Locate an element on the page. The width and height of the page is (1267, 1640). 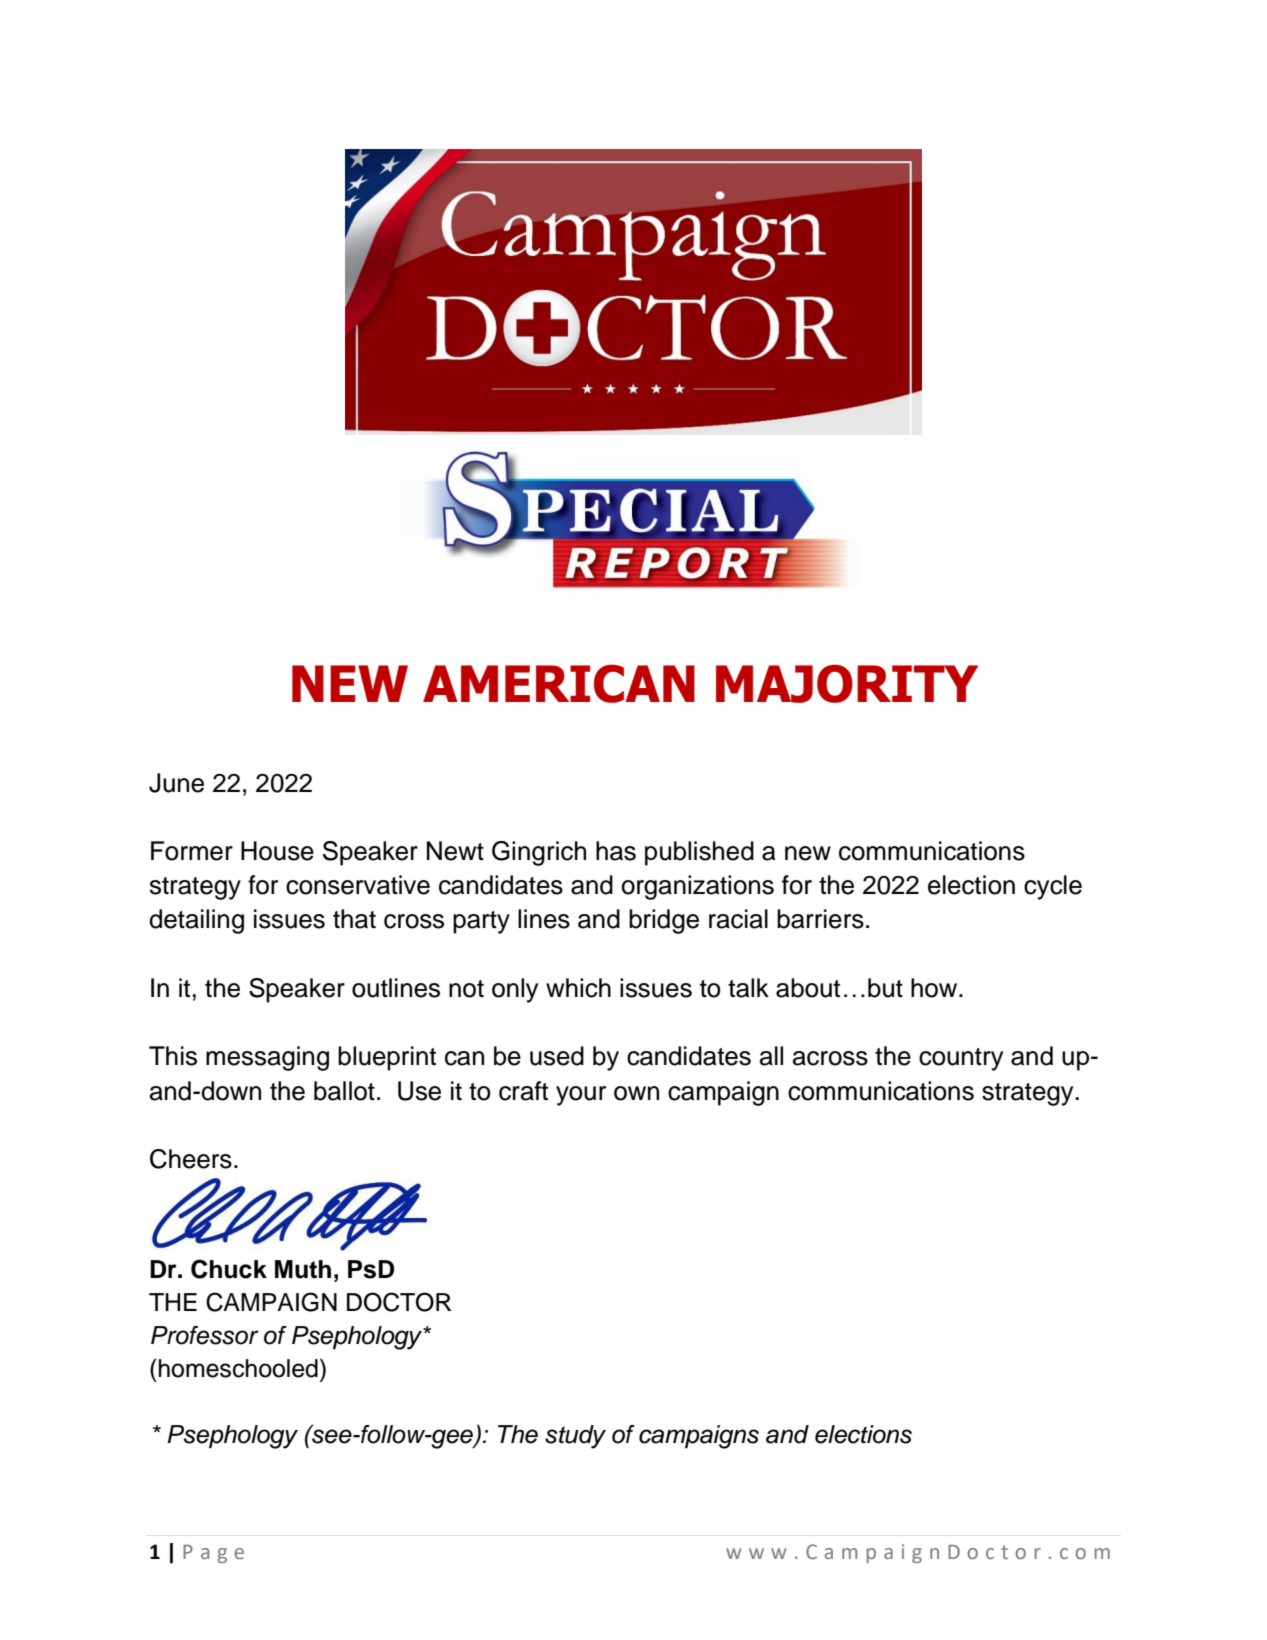
homeschooled is located at coordinates (238, 1368).
